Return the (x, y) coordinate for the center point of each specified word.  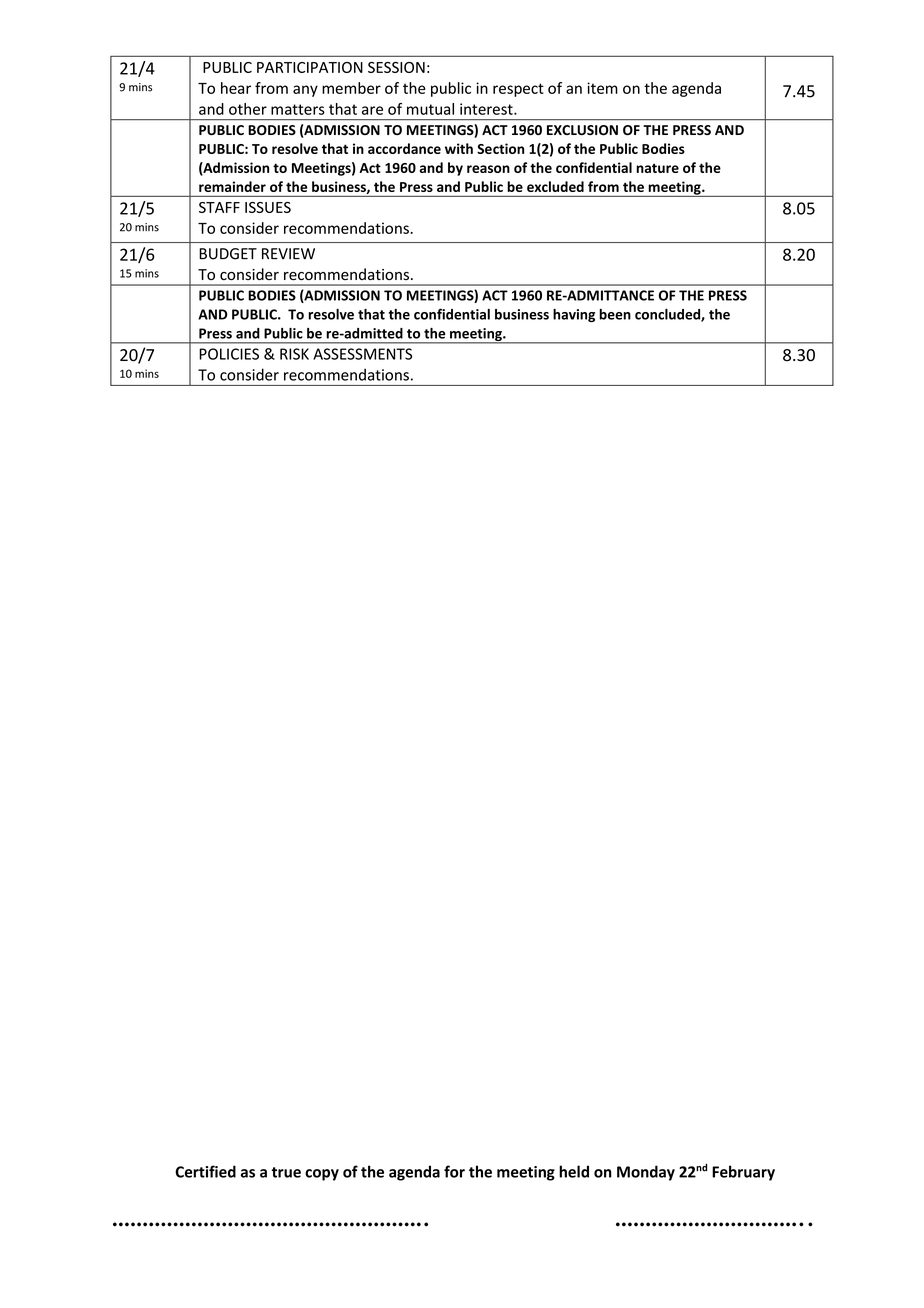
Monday (646, 1173)
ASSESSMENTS (362, 354)
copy (322, 1175)
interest (487, 109)
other (248, 109)
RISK (294, 354)
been (615, 314)
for (454, 1171)
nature (657, 168)
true (286, 1172)
